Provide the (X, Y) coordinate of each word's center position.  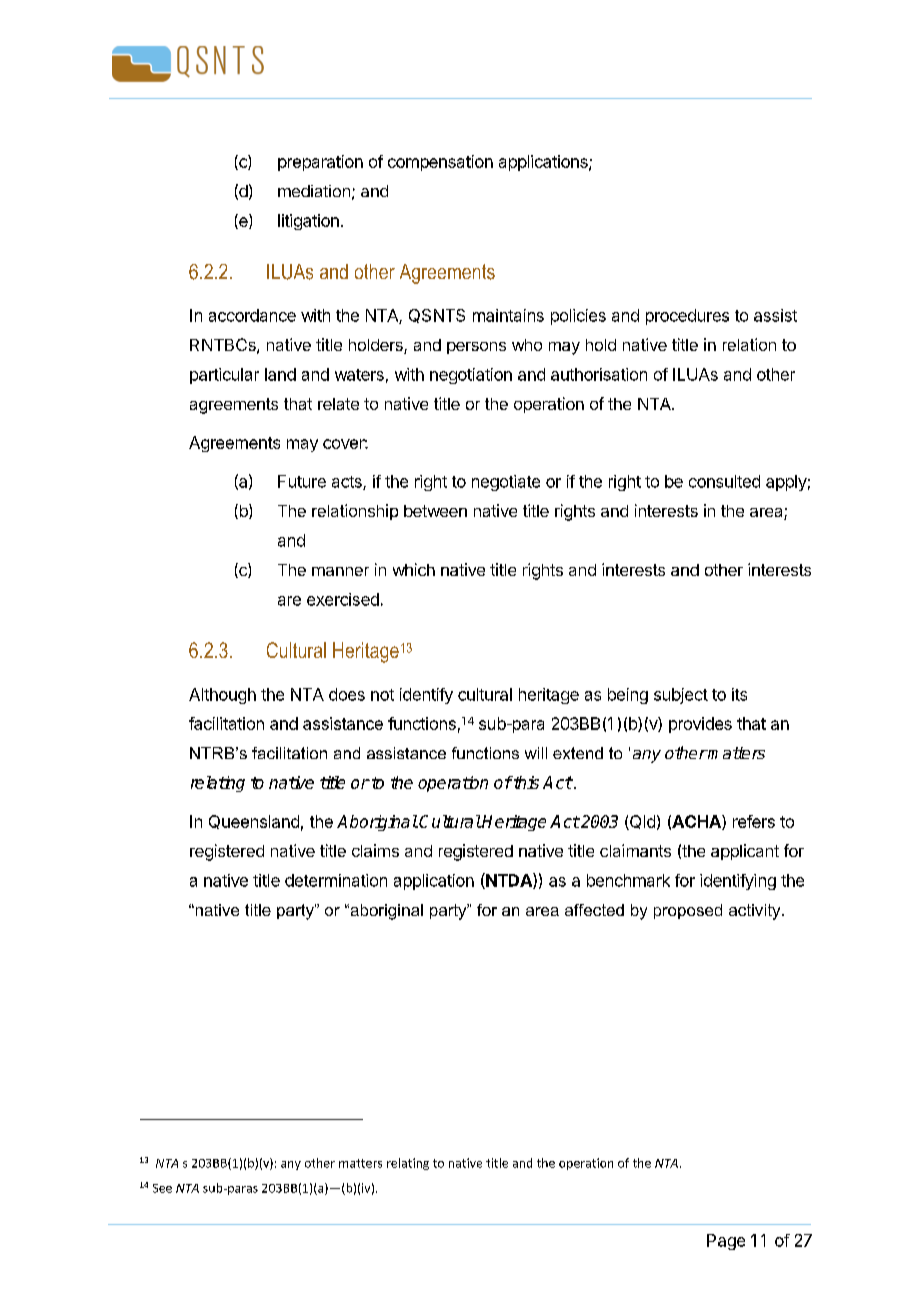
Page (726, 1242)
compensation (440, 163)
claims (375, 850)
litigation (308, 222)
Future (302, 481)
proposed (688, 911)
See (162, 1188)
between (435, 511)
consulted (724, 481)
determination (336, 880)
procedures (687, 317)
